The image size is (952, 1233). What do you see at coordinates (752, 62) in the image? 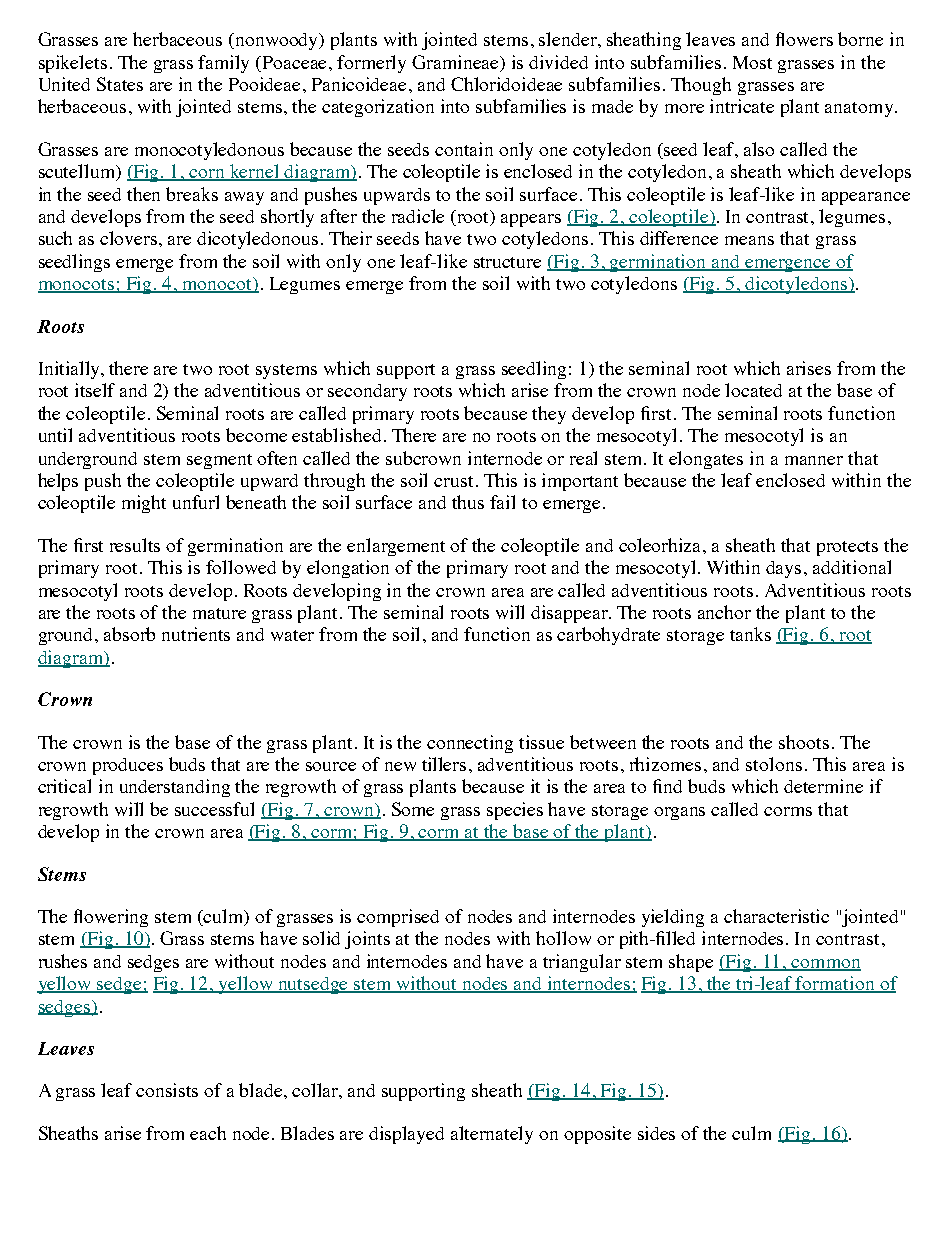
I see `Most` at bounding box center [752, 62].
